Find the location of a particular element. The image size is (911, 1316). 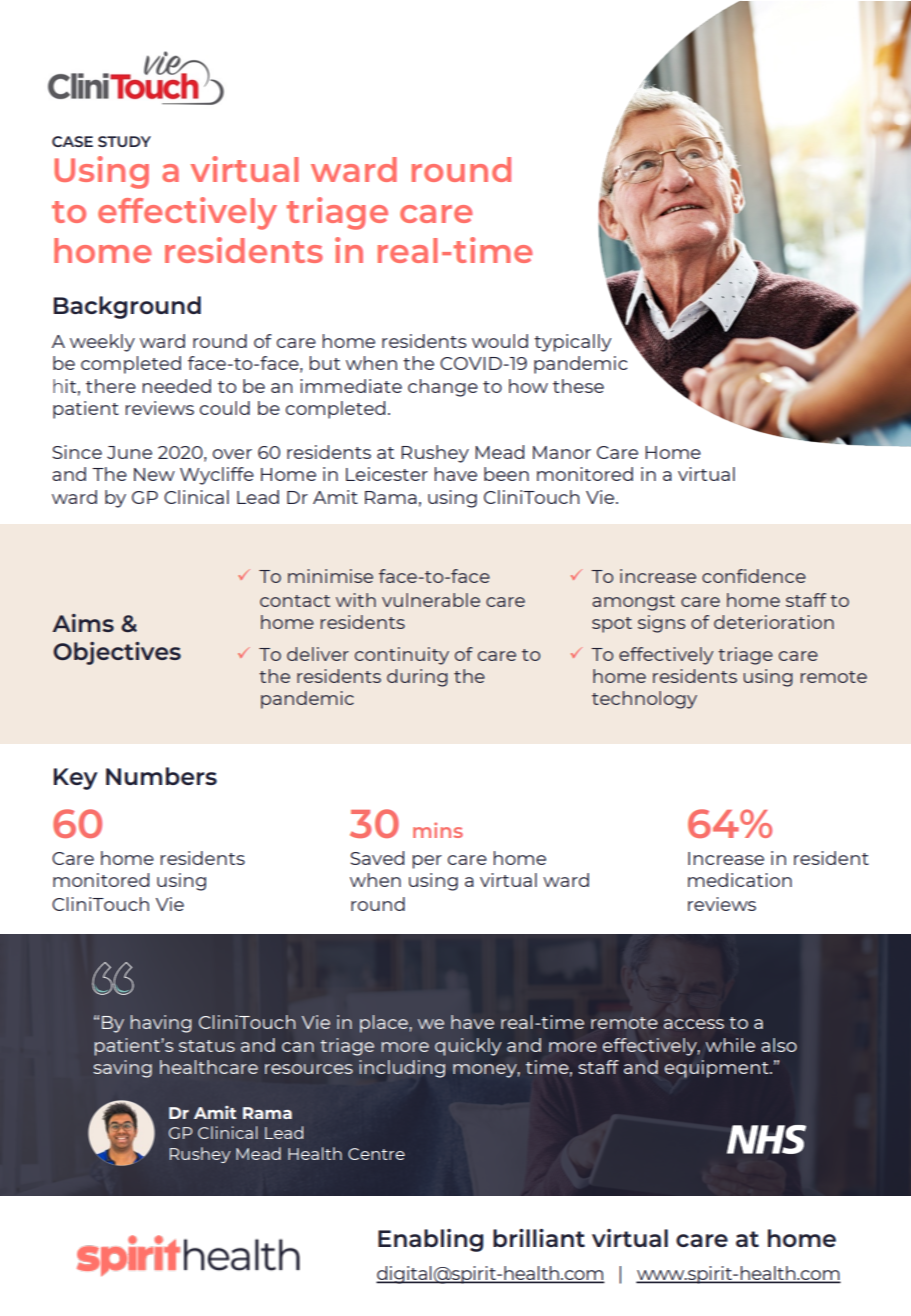

would is located at coordinates (500, 341).
